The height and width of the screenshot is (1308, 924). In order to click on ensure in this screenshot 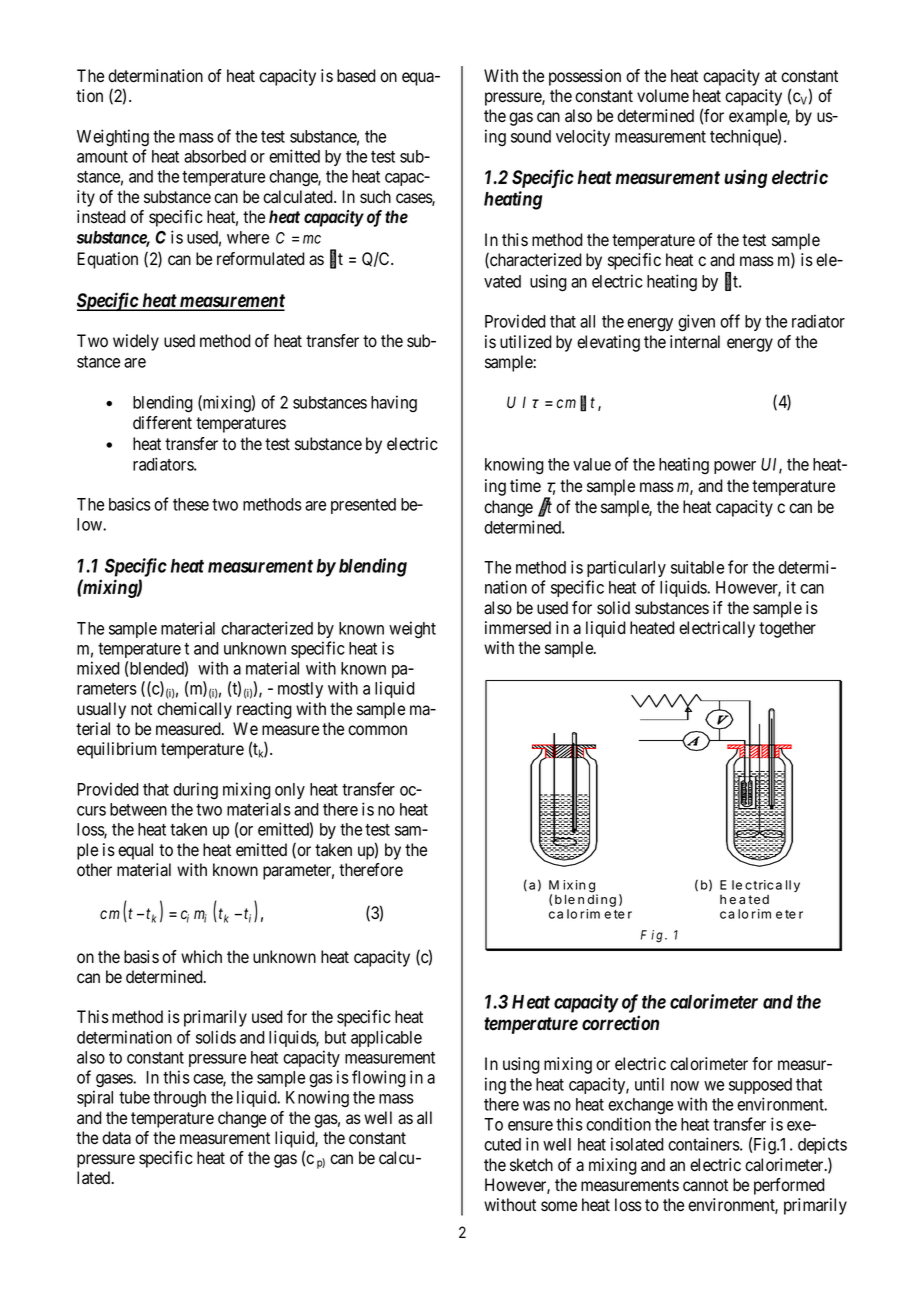, I will do `click(530, 1126)`.
